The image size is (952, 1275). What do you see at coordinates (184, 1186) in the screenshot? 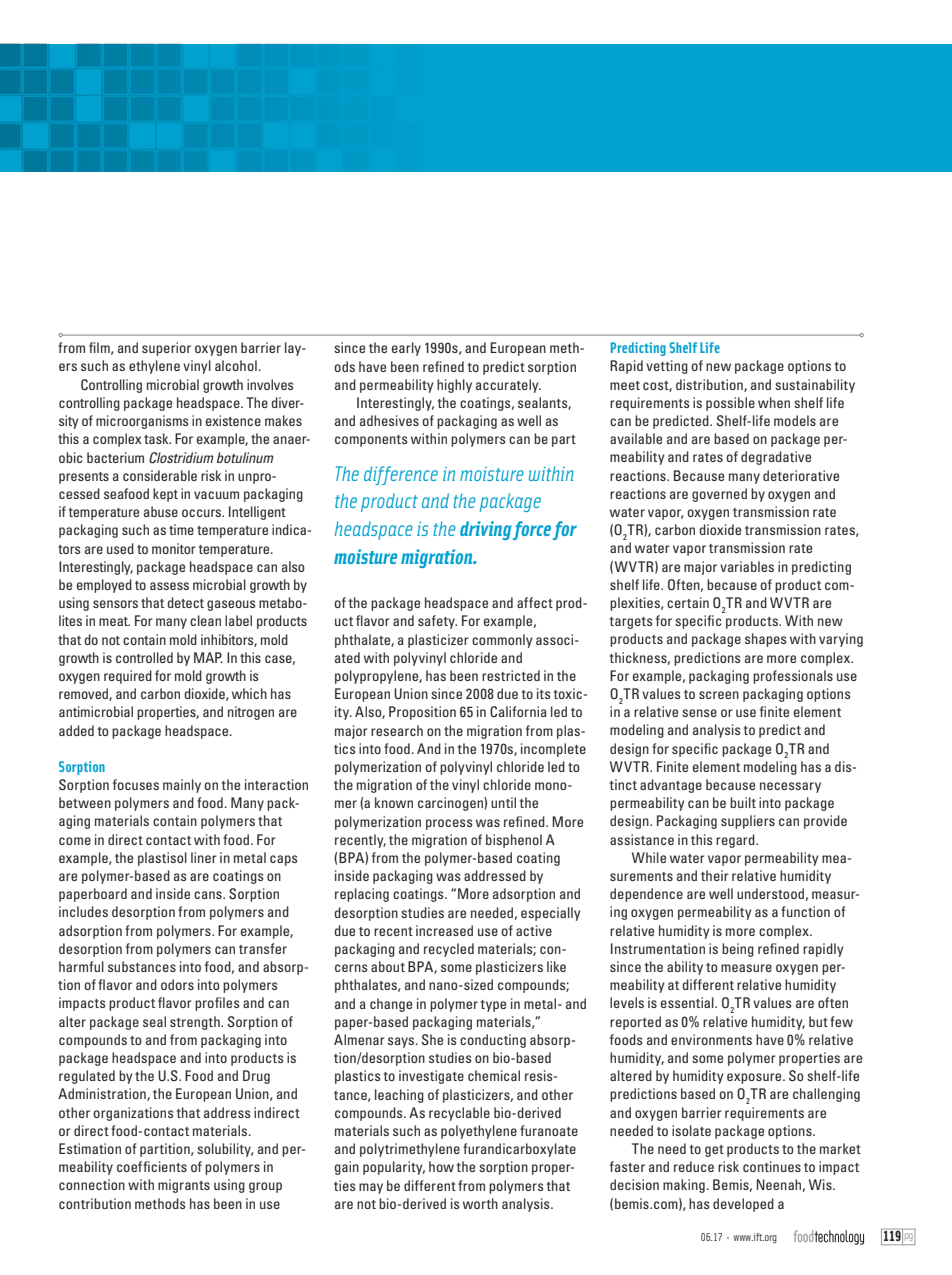
I see `migrants` at bounding box center [184, 1186].
